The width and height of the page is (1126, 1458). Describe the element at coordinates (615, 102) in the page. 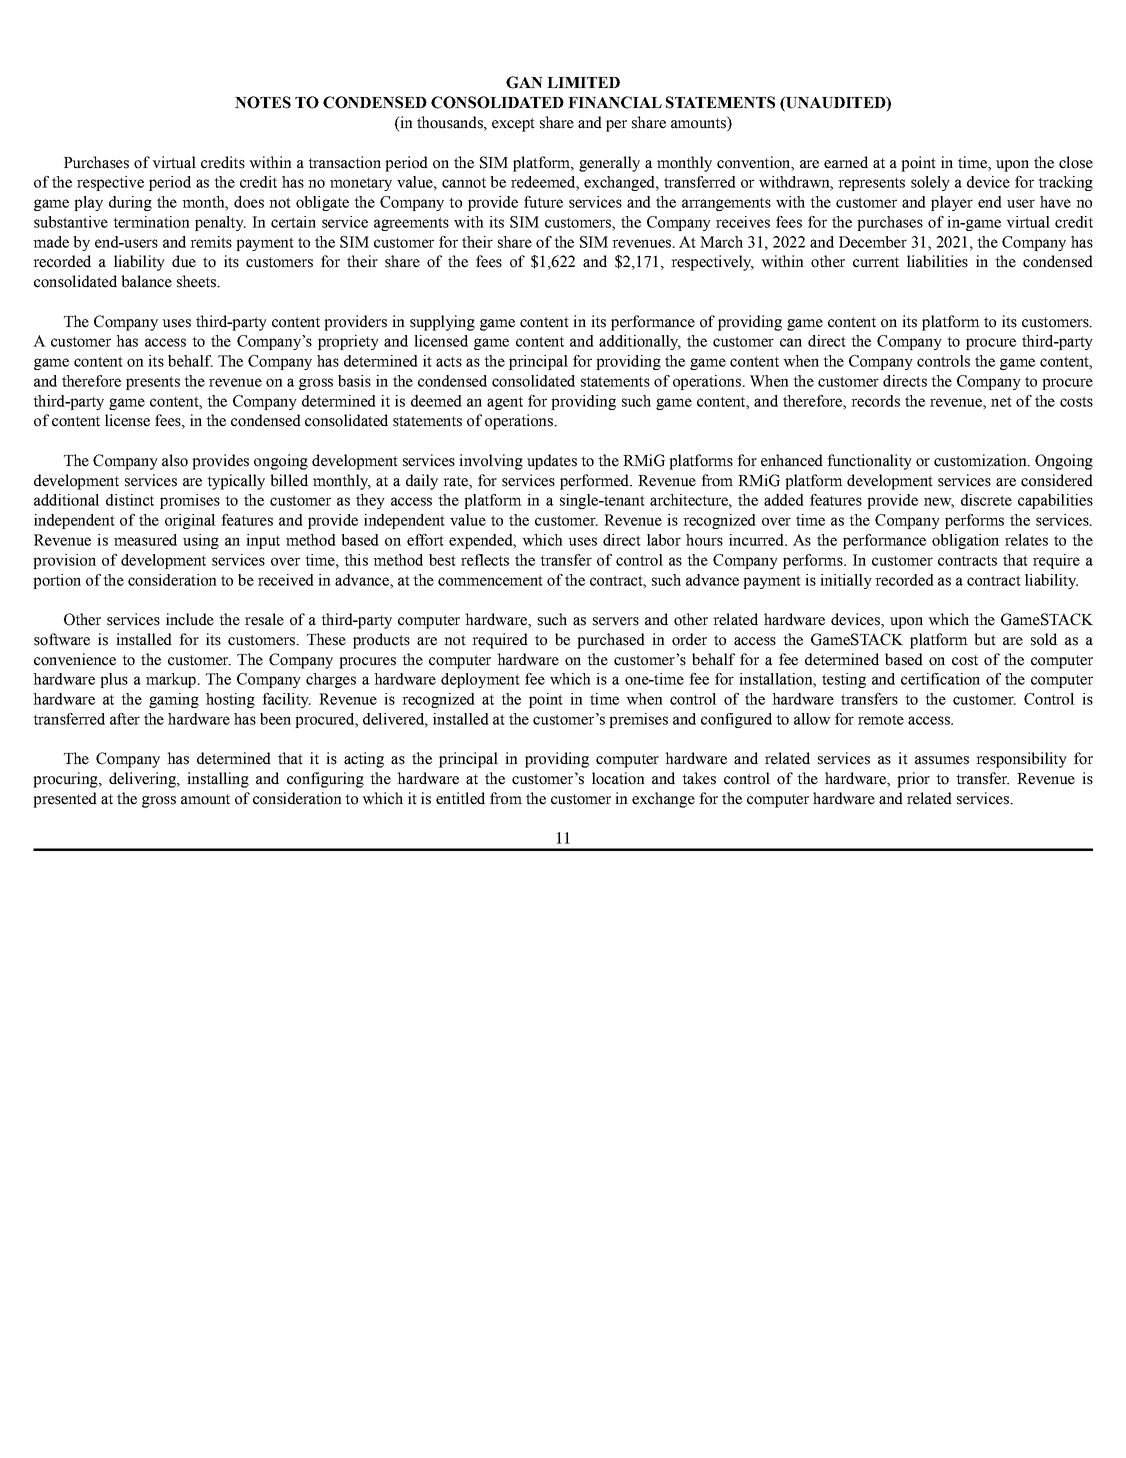

I see `FINANCIAL` at that location.
